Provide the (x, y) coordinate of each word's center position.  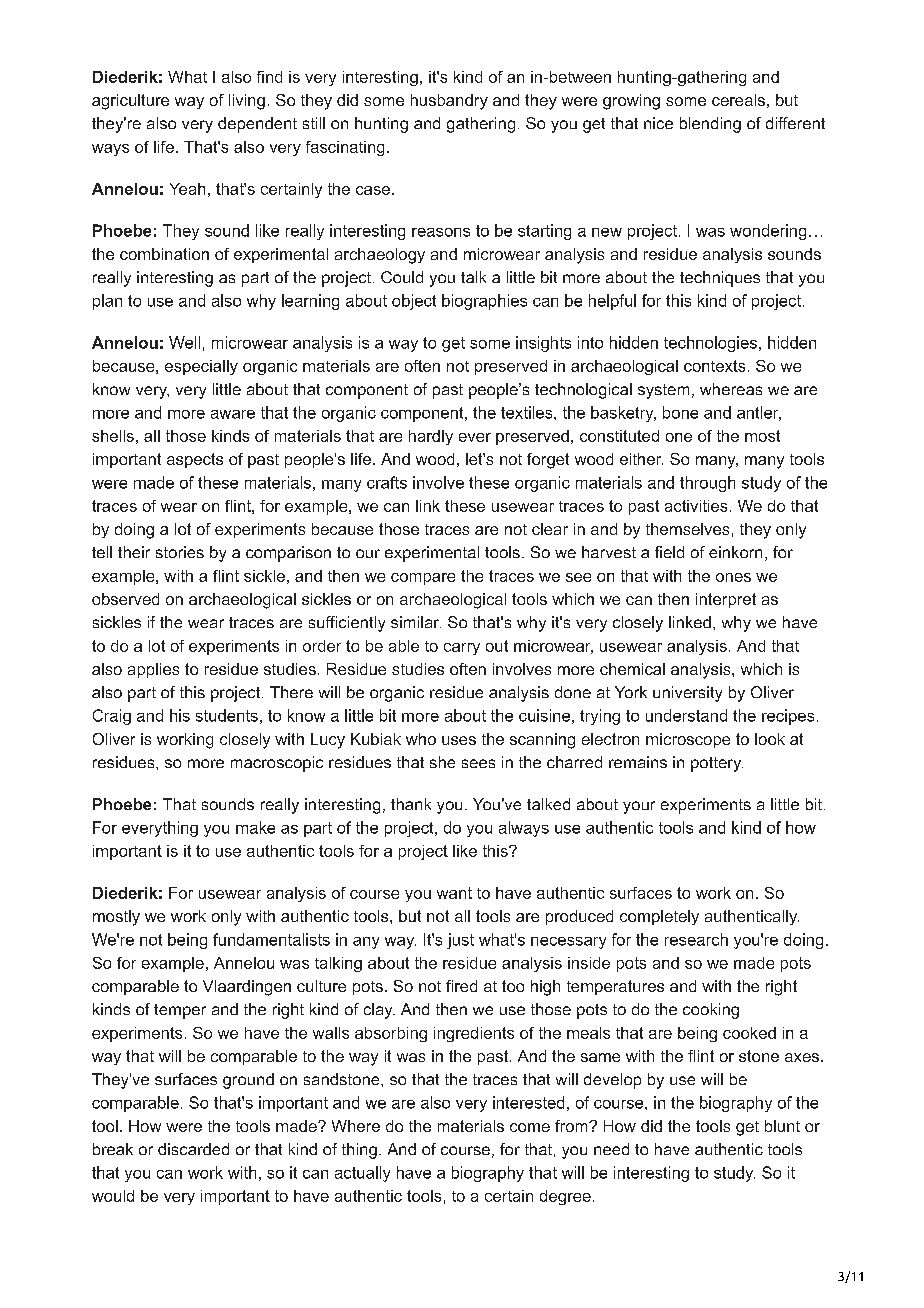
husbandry (449, 102)
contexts (714, 366)
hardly (431, 437)
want (454, 893)
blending (710, 125)
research (696, 939)
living (247, 102)
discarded (193, 1149)
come (530, 1127)
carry (462, 649)
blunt (782, 1126)
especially (201, 367)
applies (153, 670)
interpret (726, 600)
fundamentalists (271, 939)
